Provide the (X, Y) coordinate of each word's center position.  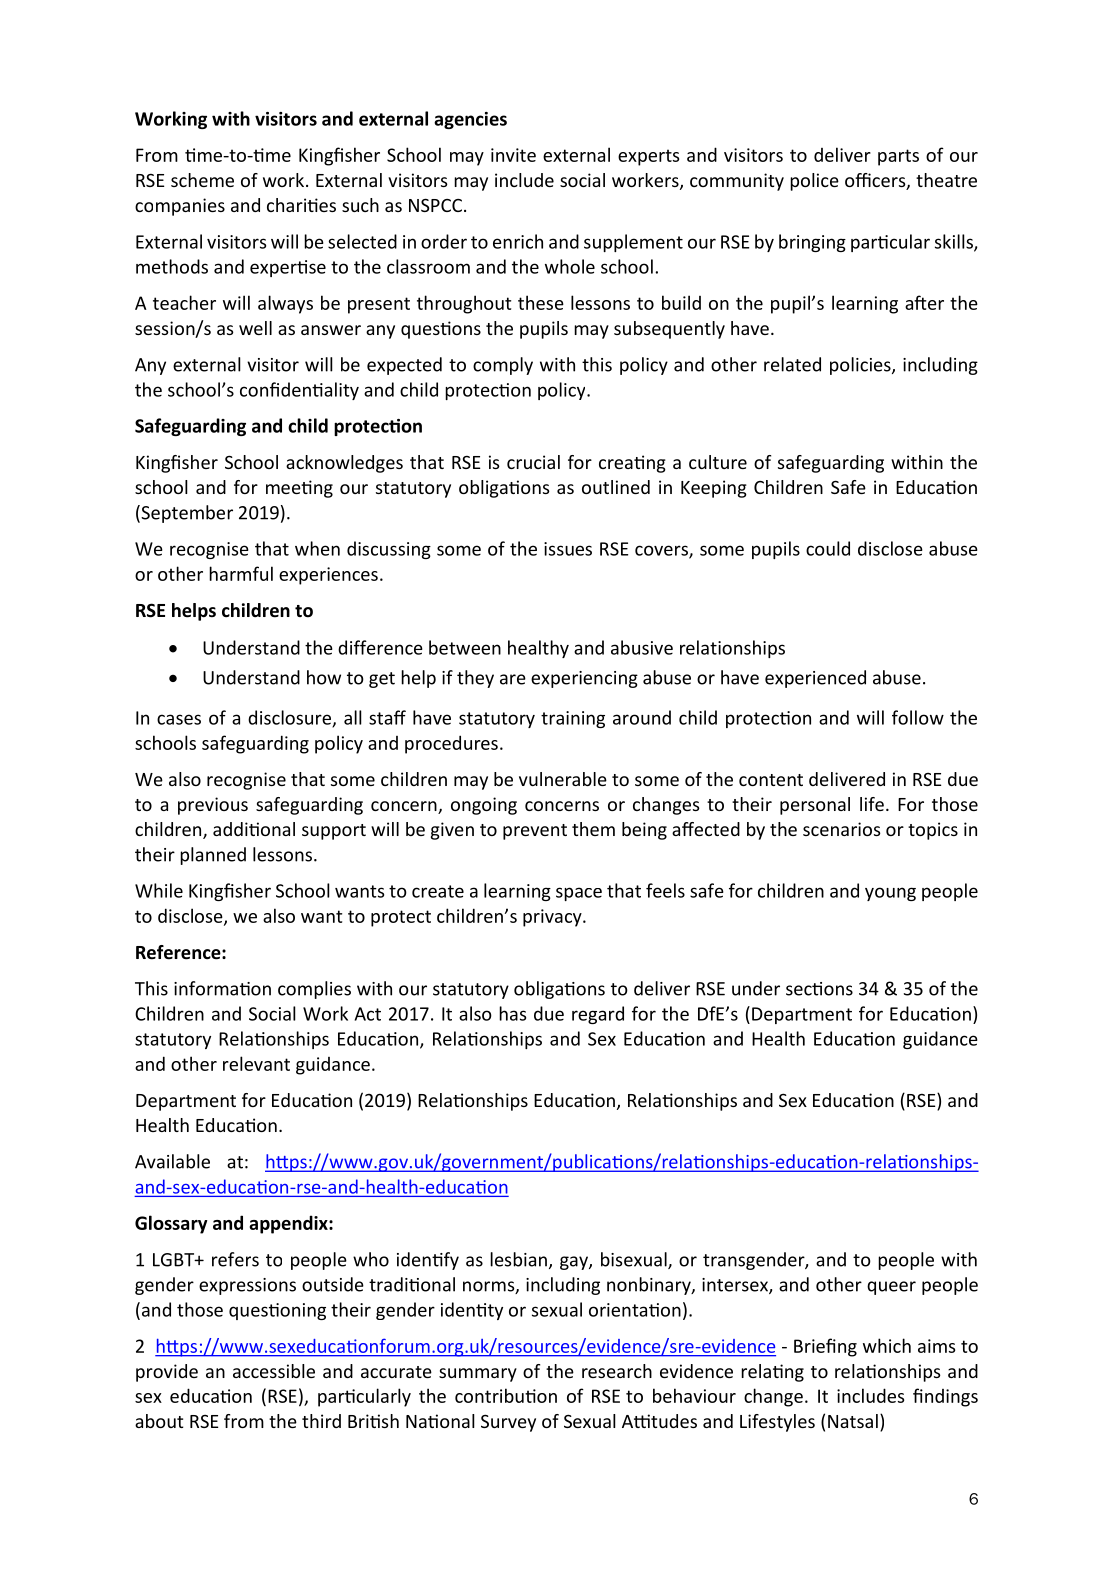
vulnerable (563, 779)
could (828, 548)
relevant (256, 1063)
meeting (299, 489)
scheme (202, 180)
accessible (274, 1371)
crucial (533, 462)
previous (213, 806)
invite (513, 155)
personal (815, 806)
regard (598, 1015)
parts (898, 157)
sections (819, 989)
